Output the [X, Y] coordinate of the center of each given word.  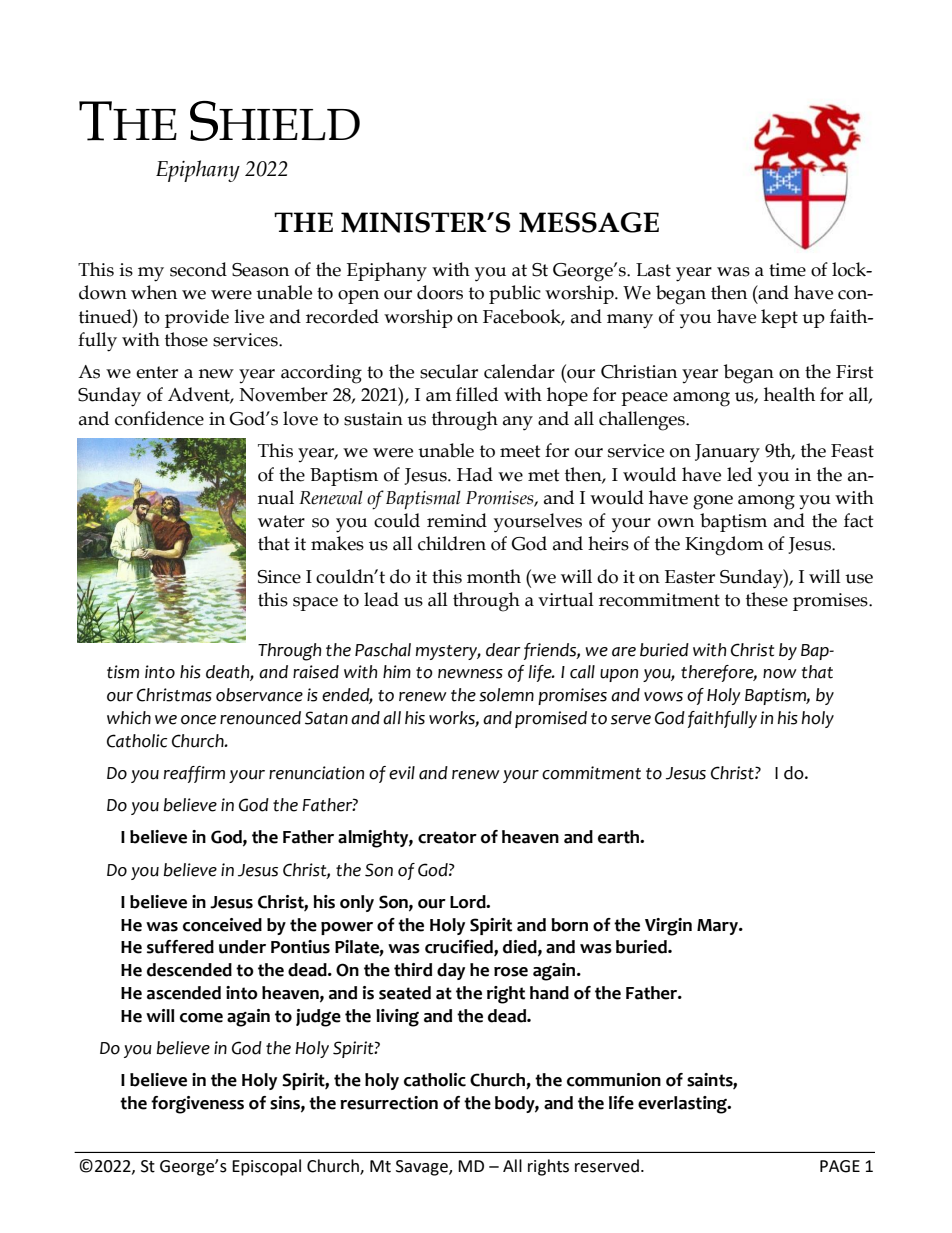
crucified [460, 948]
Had [475, 474]
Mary [718, 927]
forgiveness [197, 1105]
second [198, 269]
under [242, 947]
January [727, 453]
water [281, 521]
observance [259, 695]
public [515, 294]
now [780, 674]
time [787, 270]
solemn [506, 695]
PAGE [840, 1166]
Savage [423, 1168]
